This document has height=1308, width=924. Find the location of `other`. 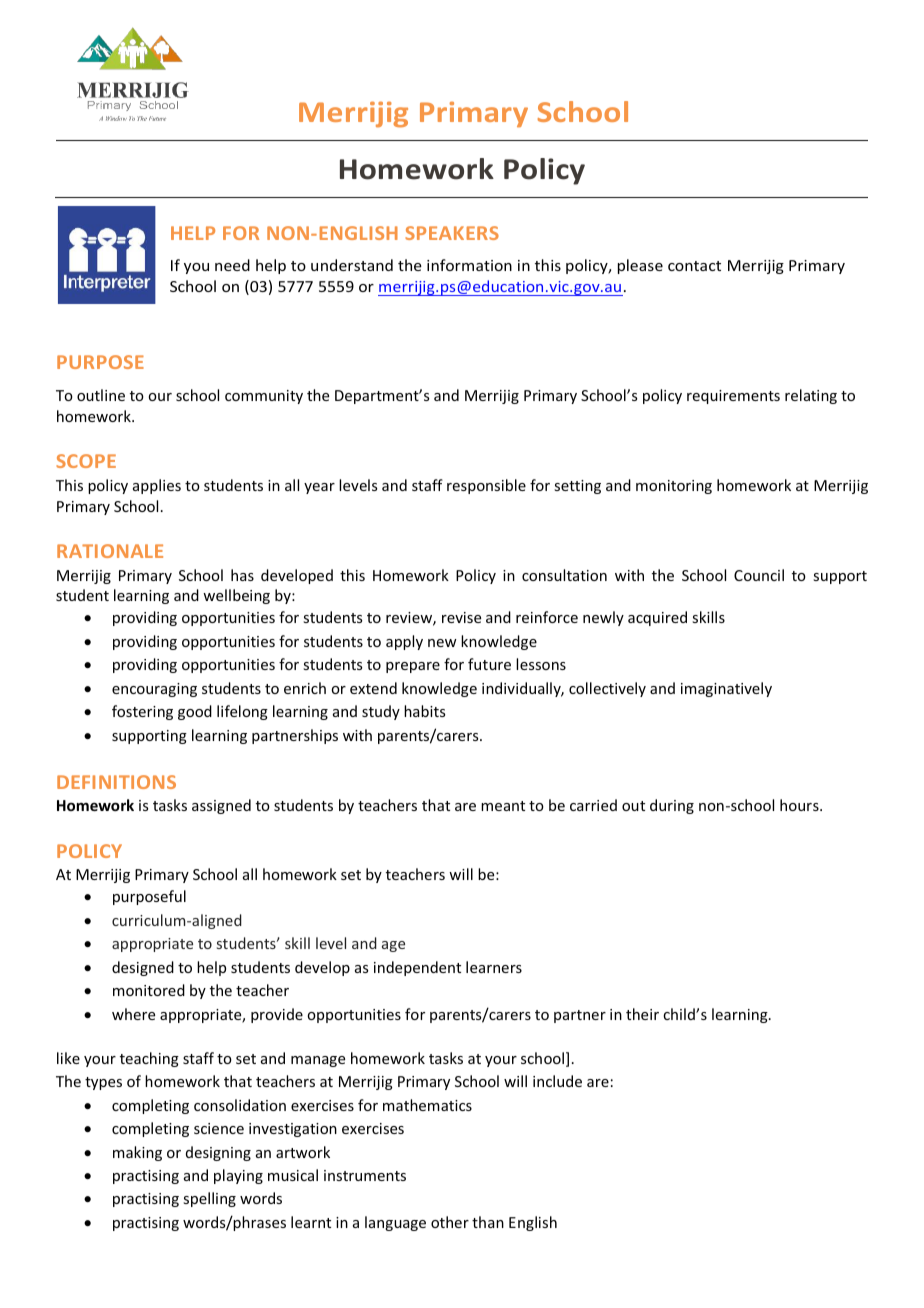

other is located at coordinates (450, 1222).
